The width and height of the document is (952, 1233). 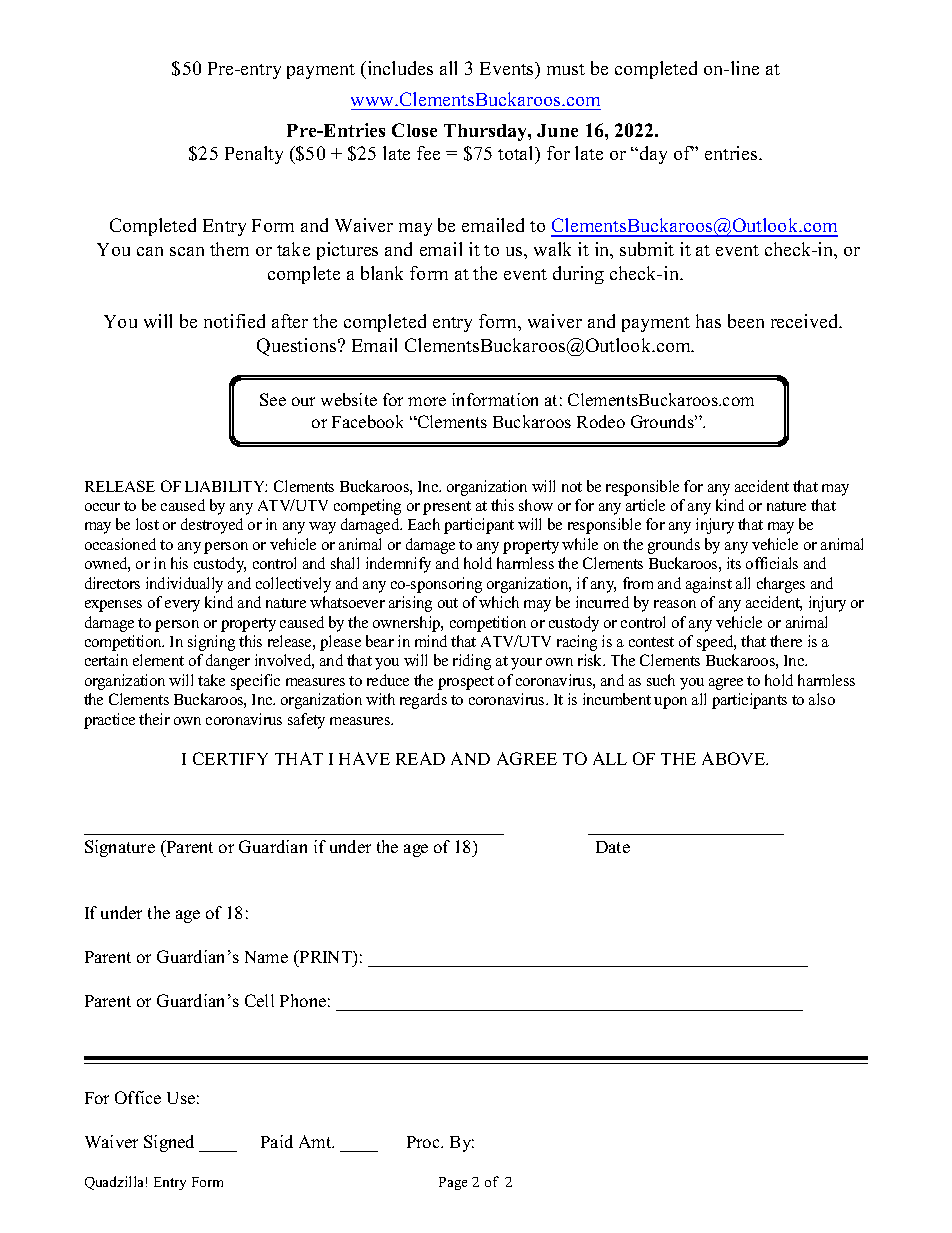 What do you see at coordinates (424, 1142) in the document?
I see `Proc` at bounding box center [424, 1142].
